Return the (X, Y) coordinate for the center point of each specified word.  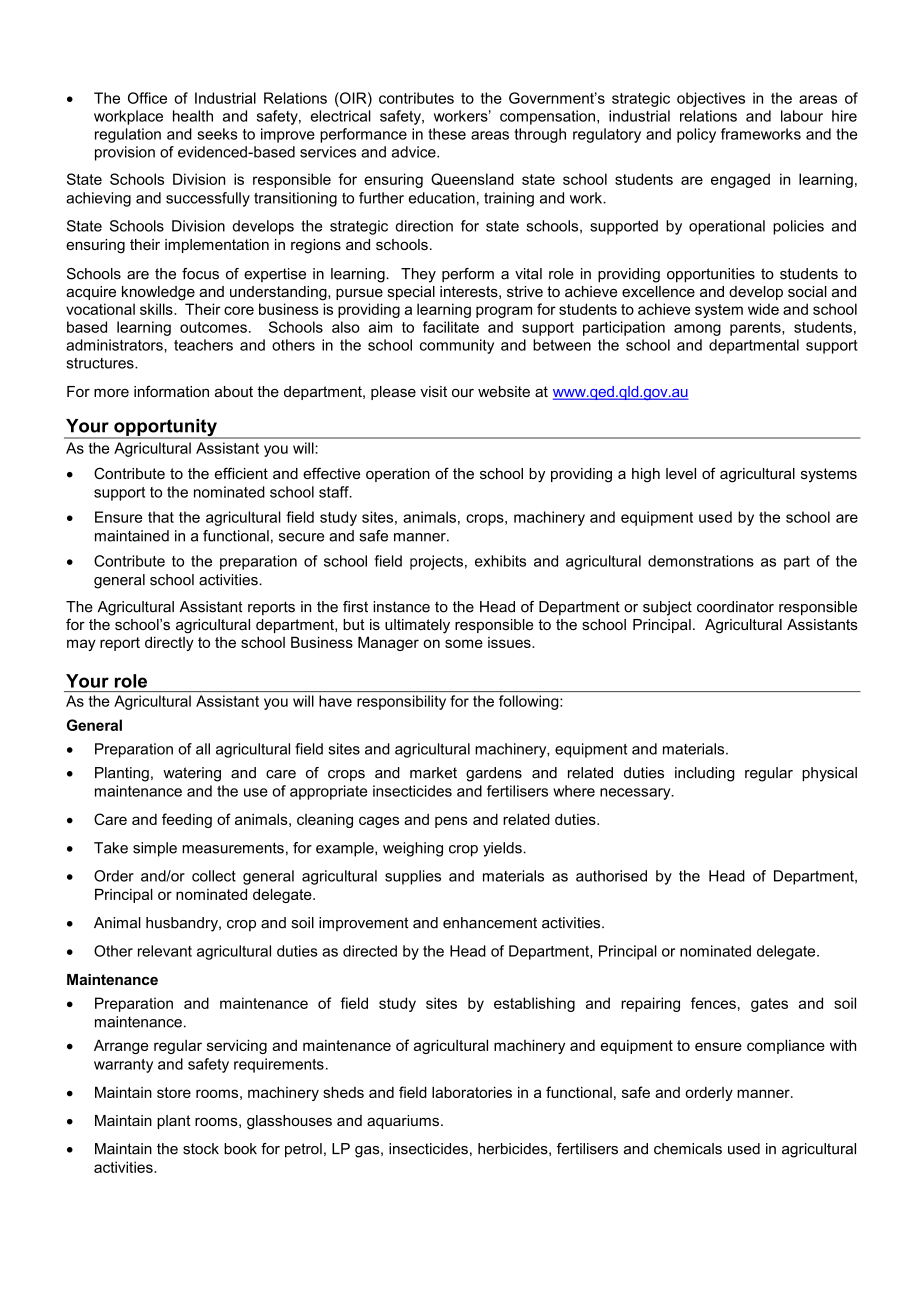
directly (169, 643)
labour (802, 116)
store (174, 1092)
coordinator (735, 607)
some (464, 643)
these (447, 134)
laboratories (472, 1092)
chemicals (688, 1149)
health (193, 116)
